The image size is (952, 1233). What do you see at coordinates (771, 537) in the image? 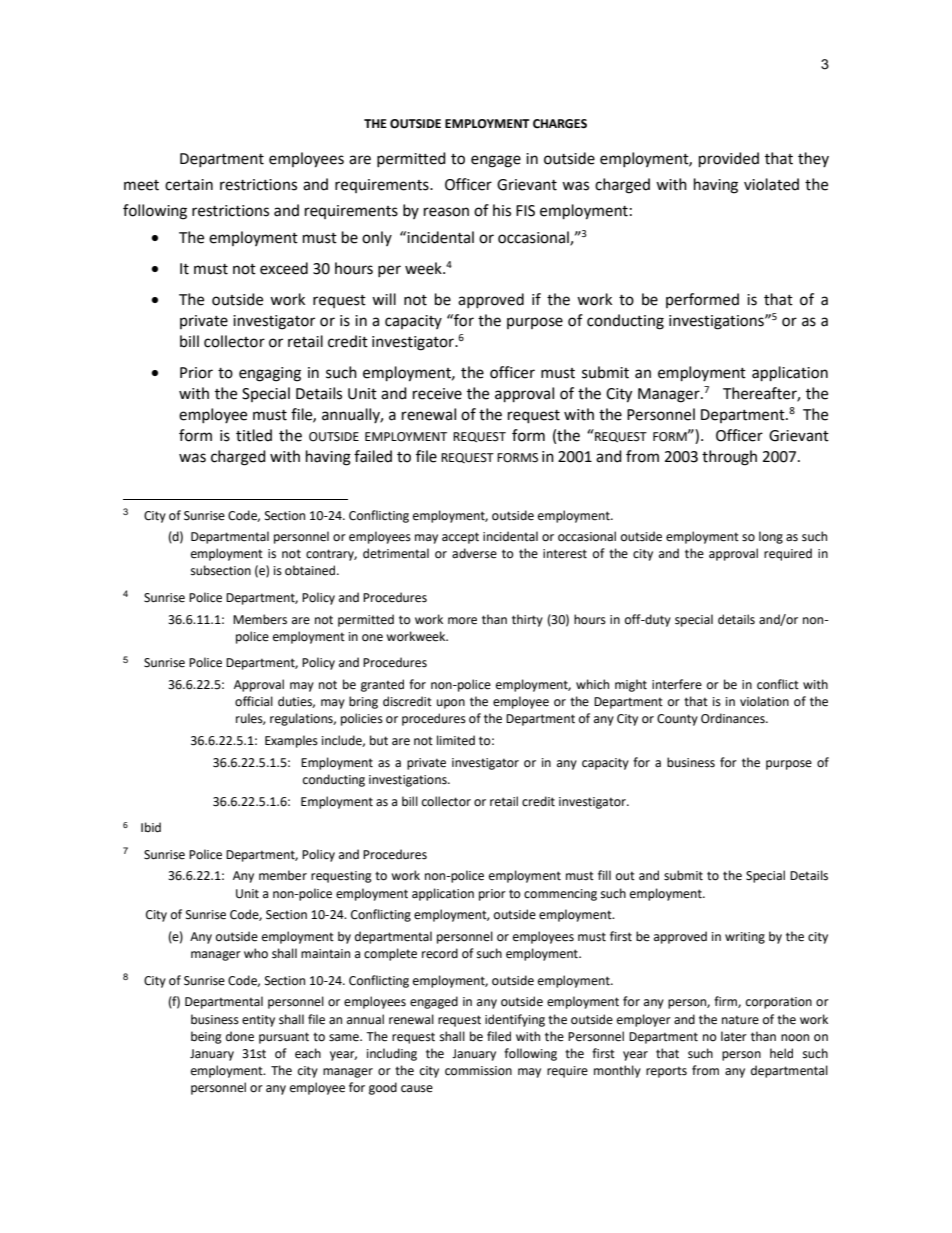
I see `long` at bounding box center [771, 537].
